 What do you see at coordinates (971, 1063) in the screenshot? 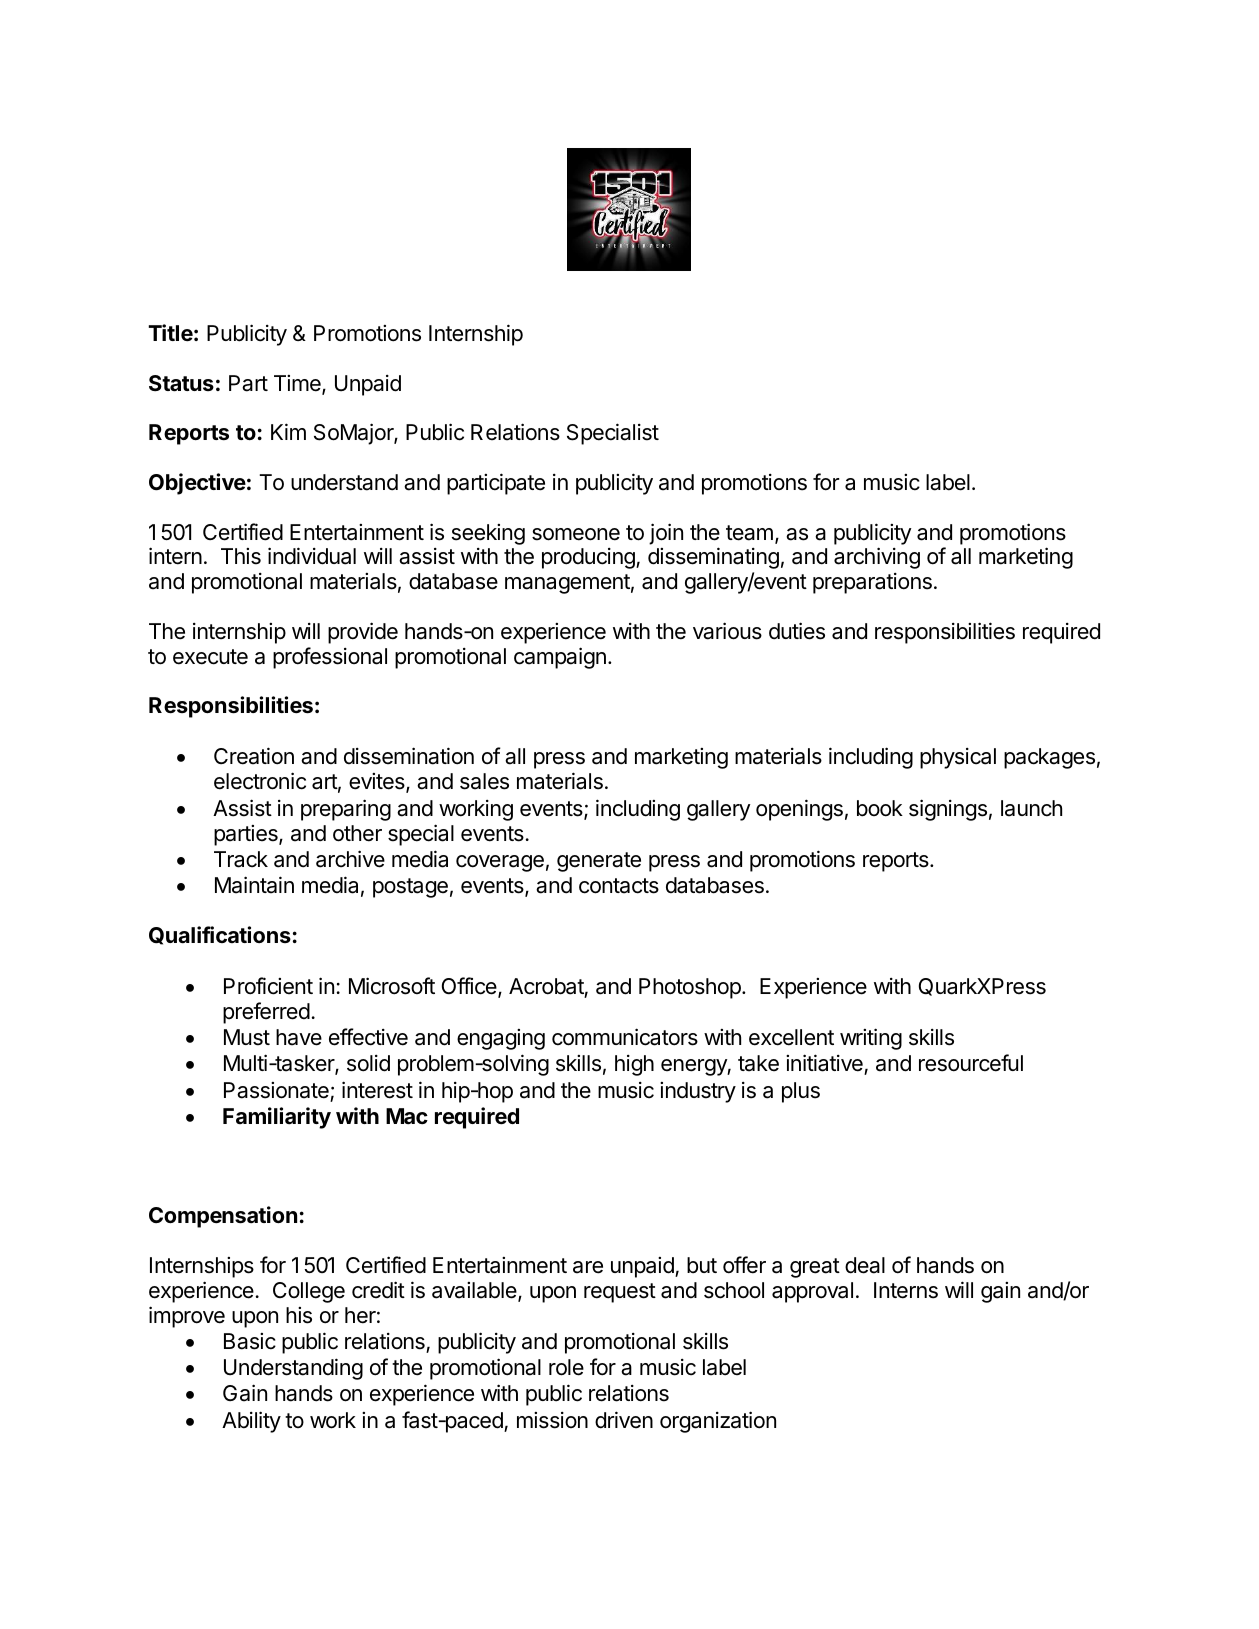
I see `resourceful` at bounding box center [971, 1063].
